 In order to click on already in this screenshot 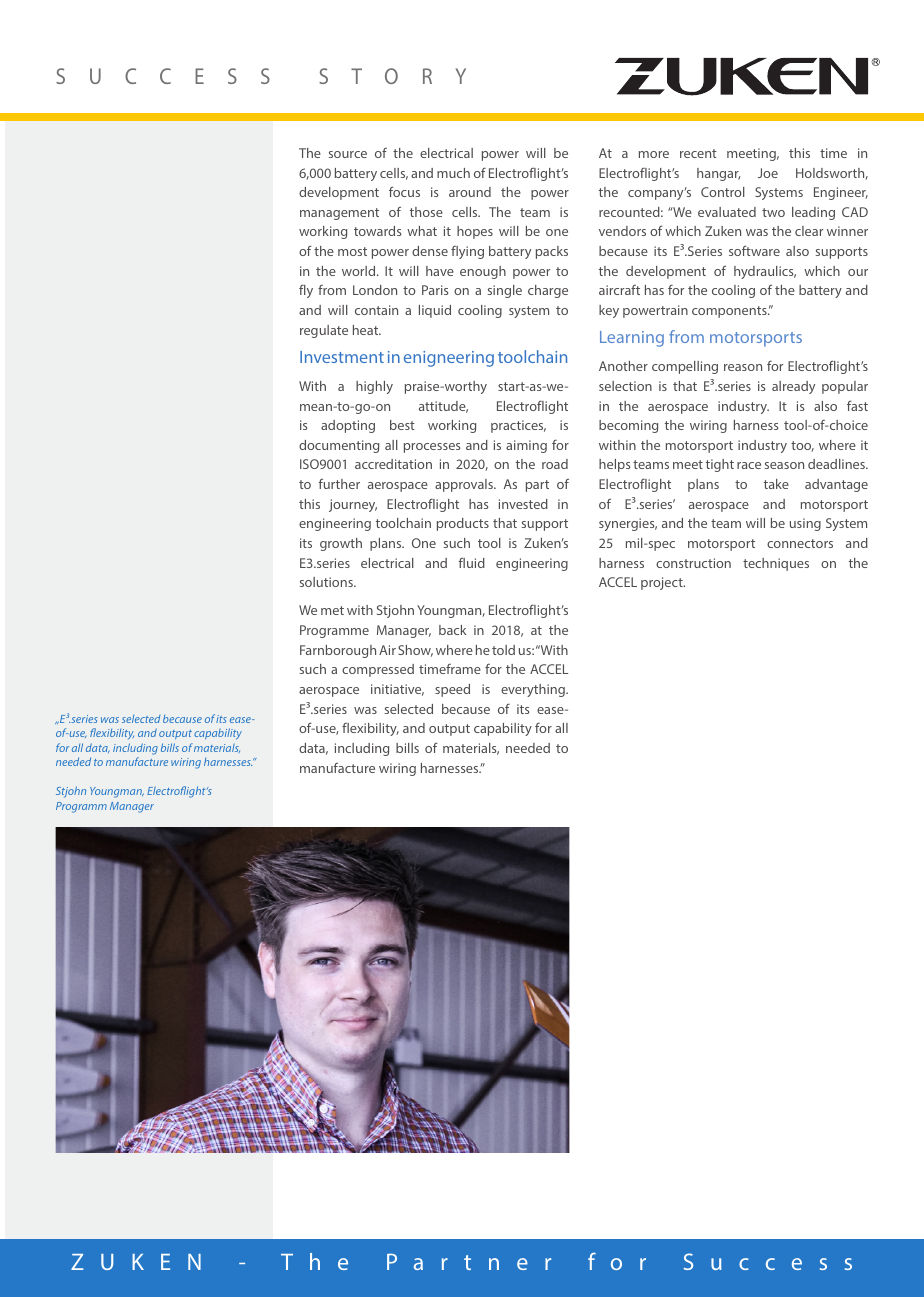, I will do `click(793, 387)`.
